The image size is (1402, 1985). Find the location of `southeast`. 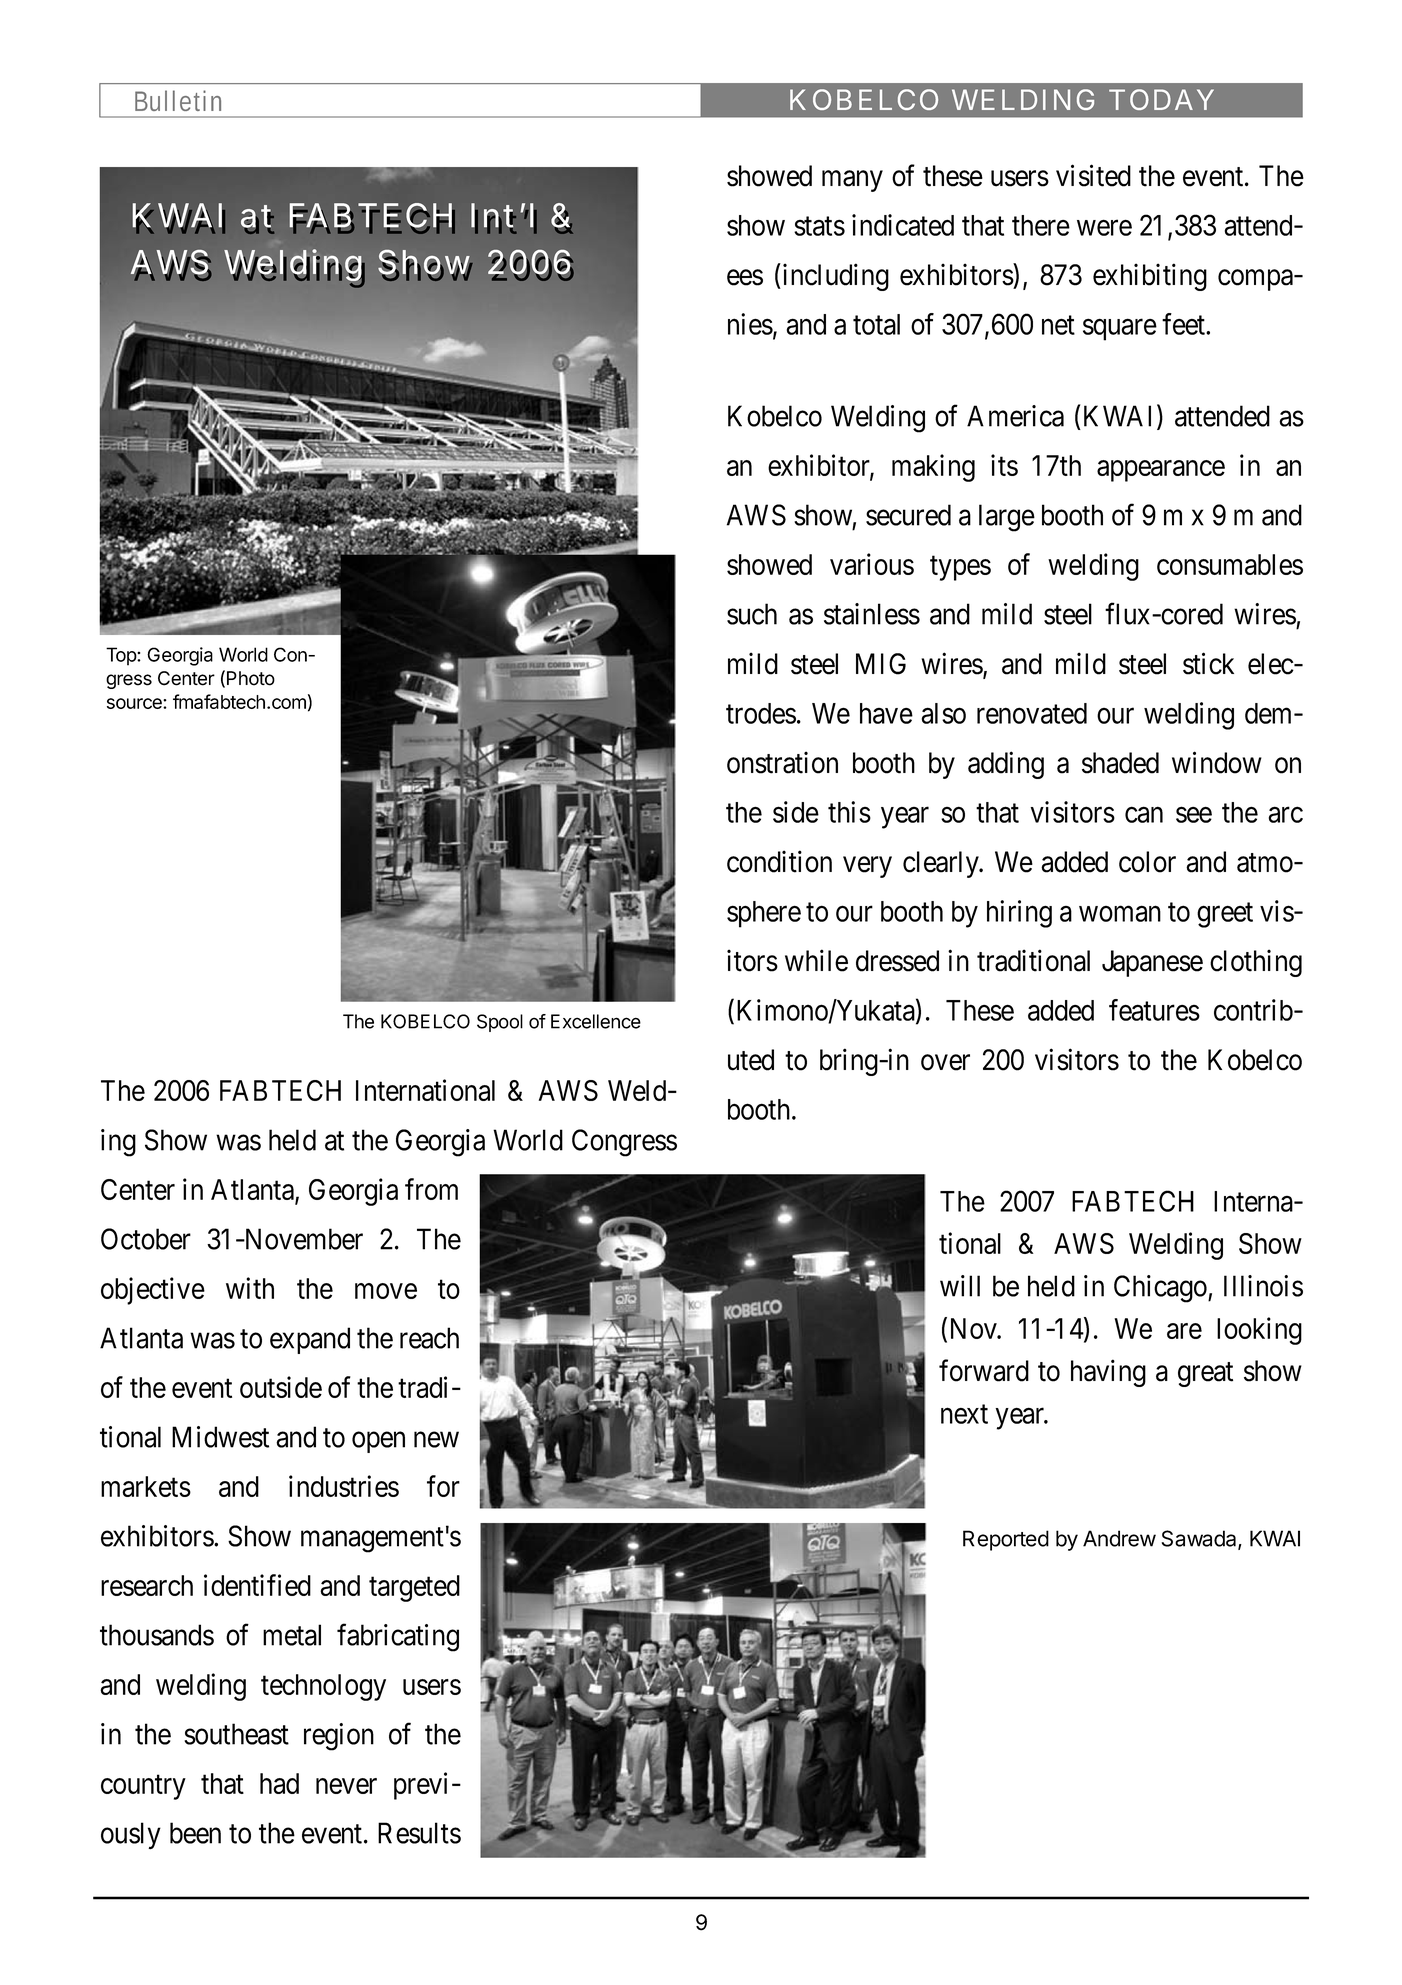

southeast is located at coordinates (236, 1734).
